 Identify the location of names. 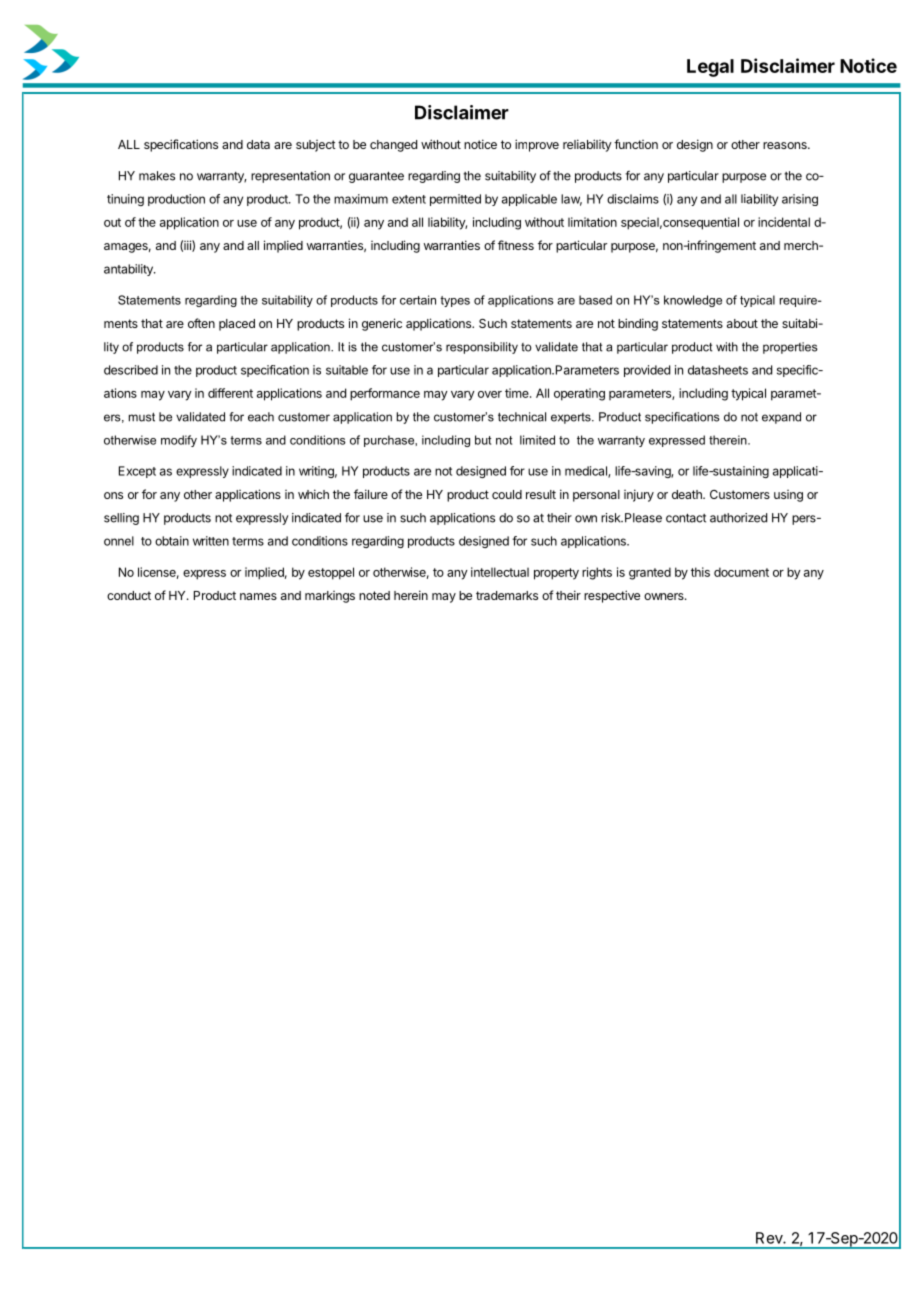
(258, 596).
